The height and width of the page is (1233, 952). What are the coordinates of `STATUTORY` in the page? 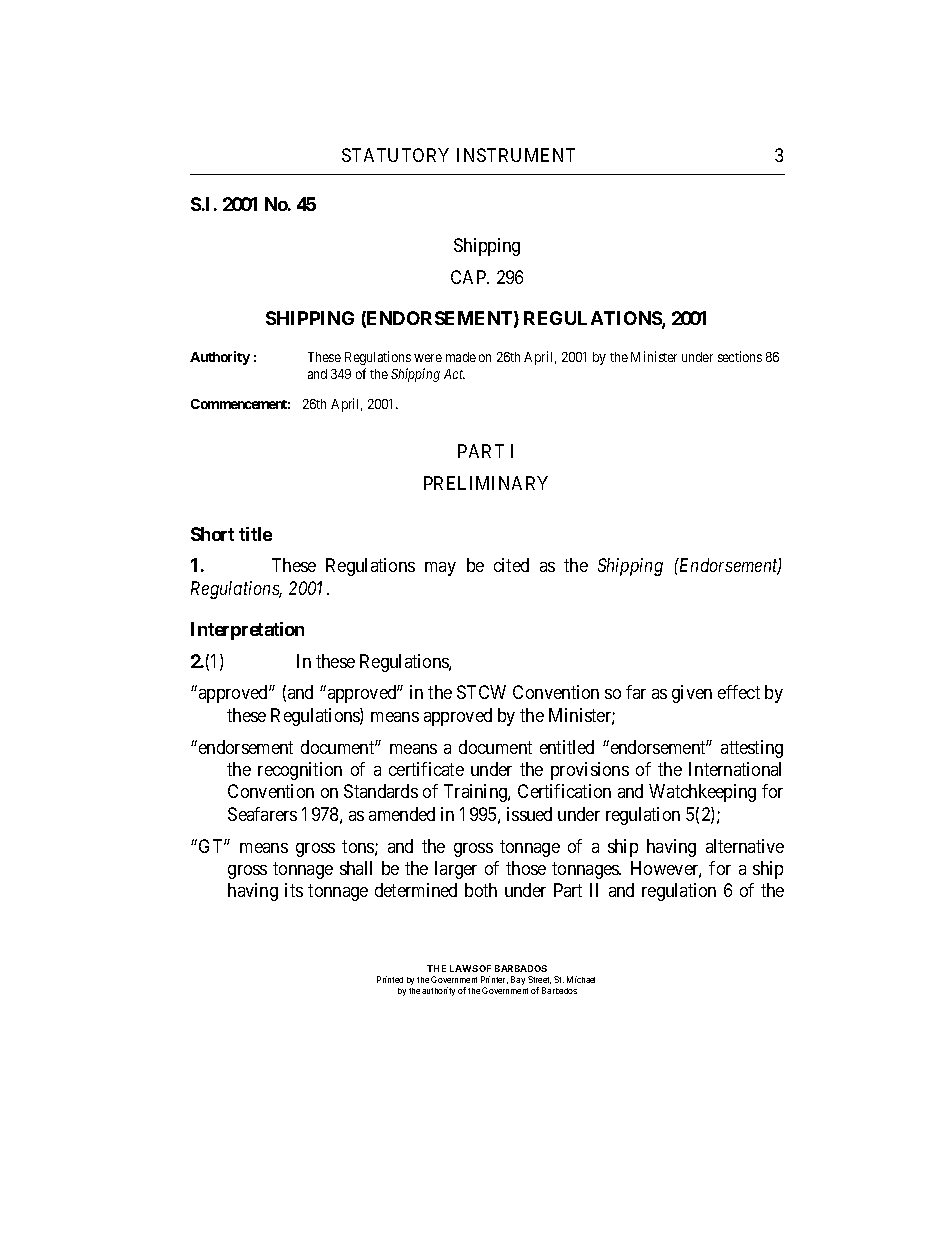 It's located at (395, 155).
